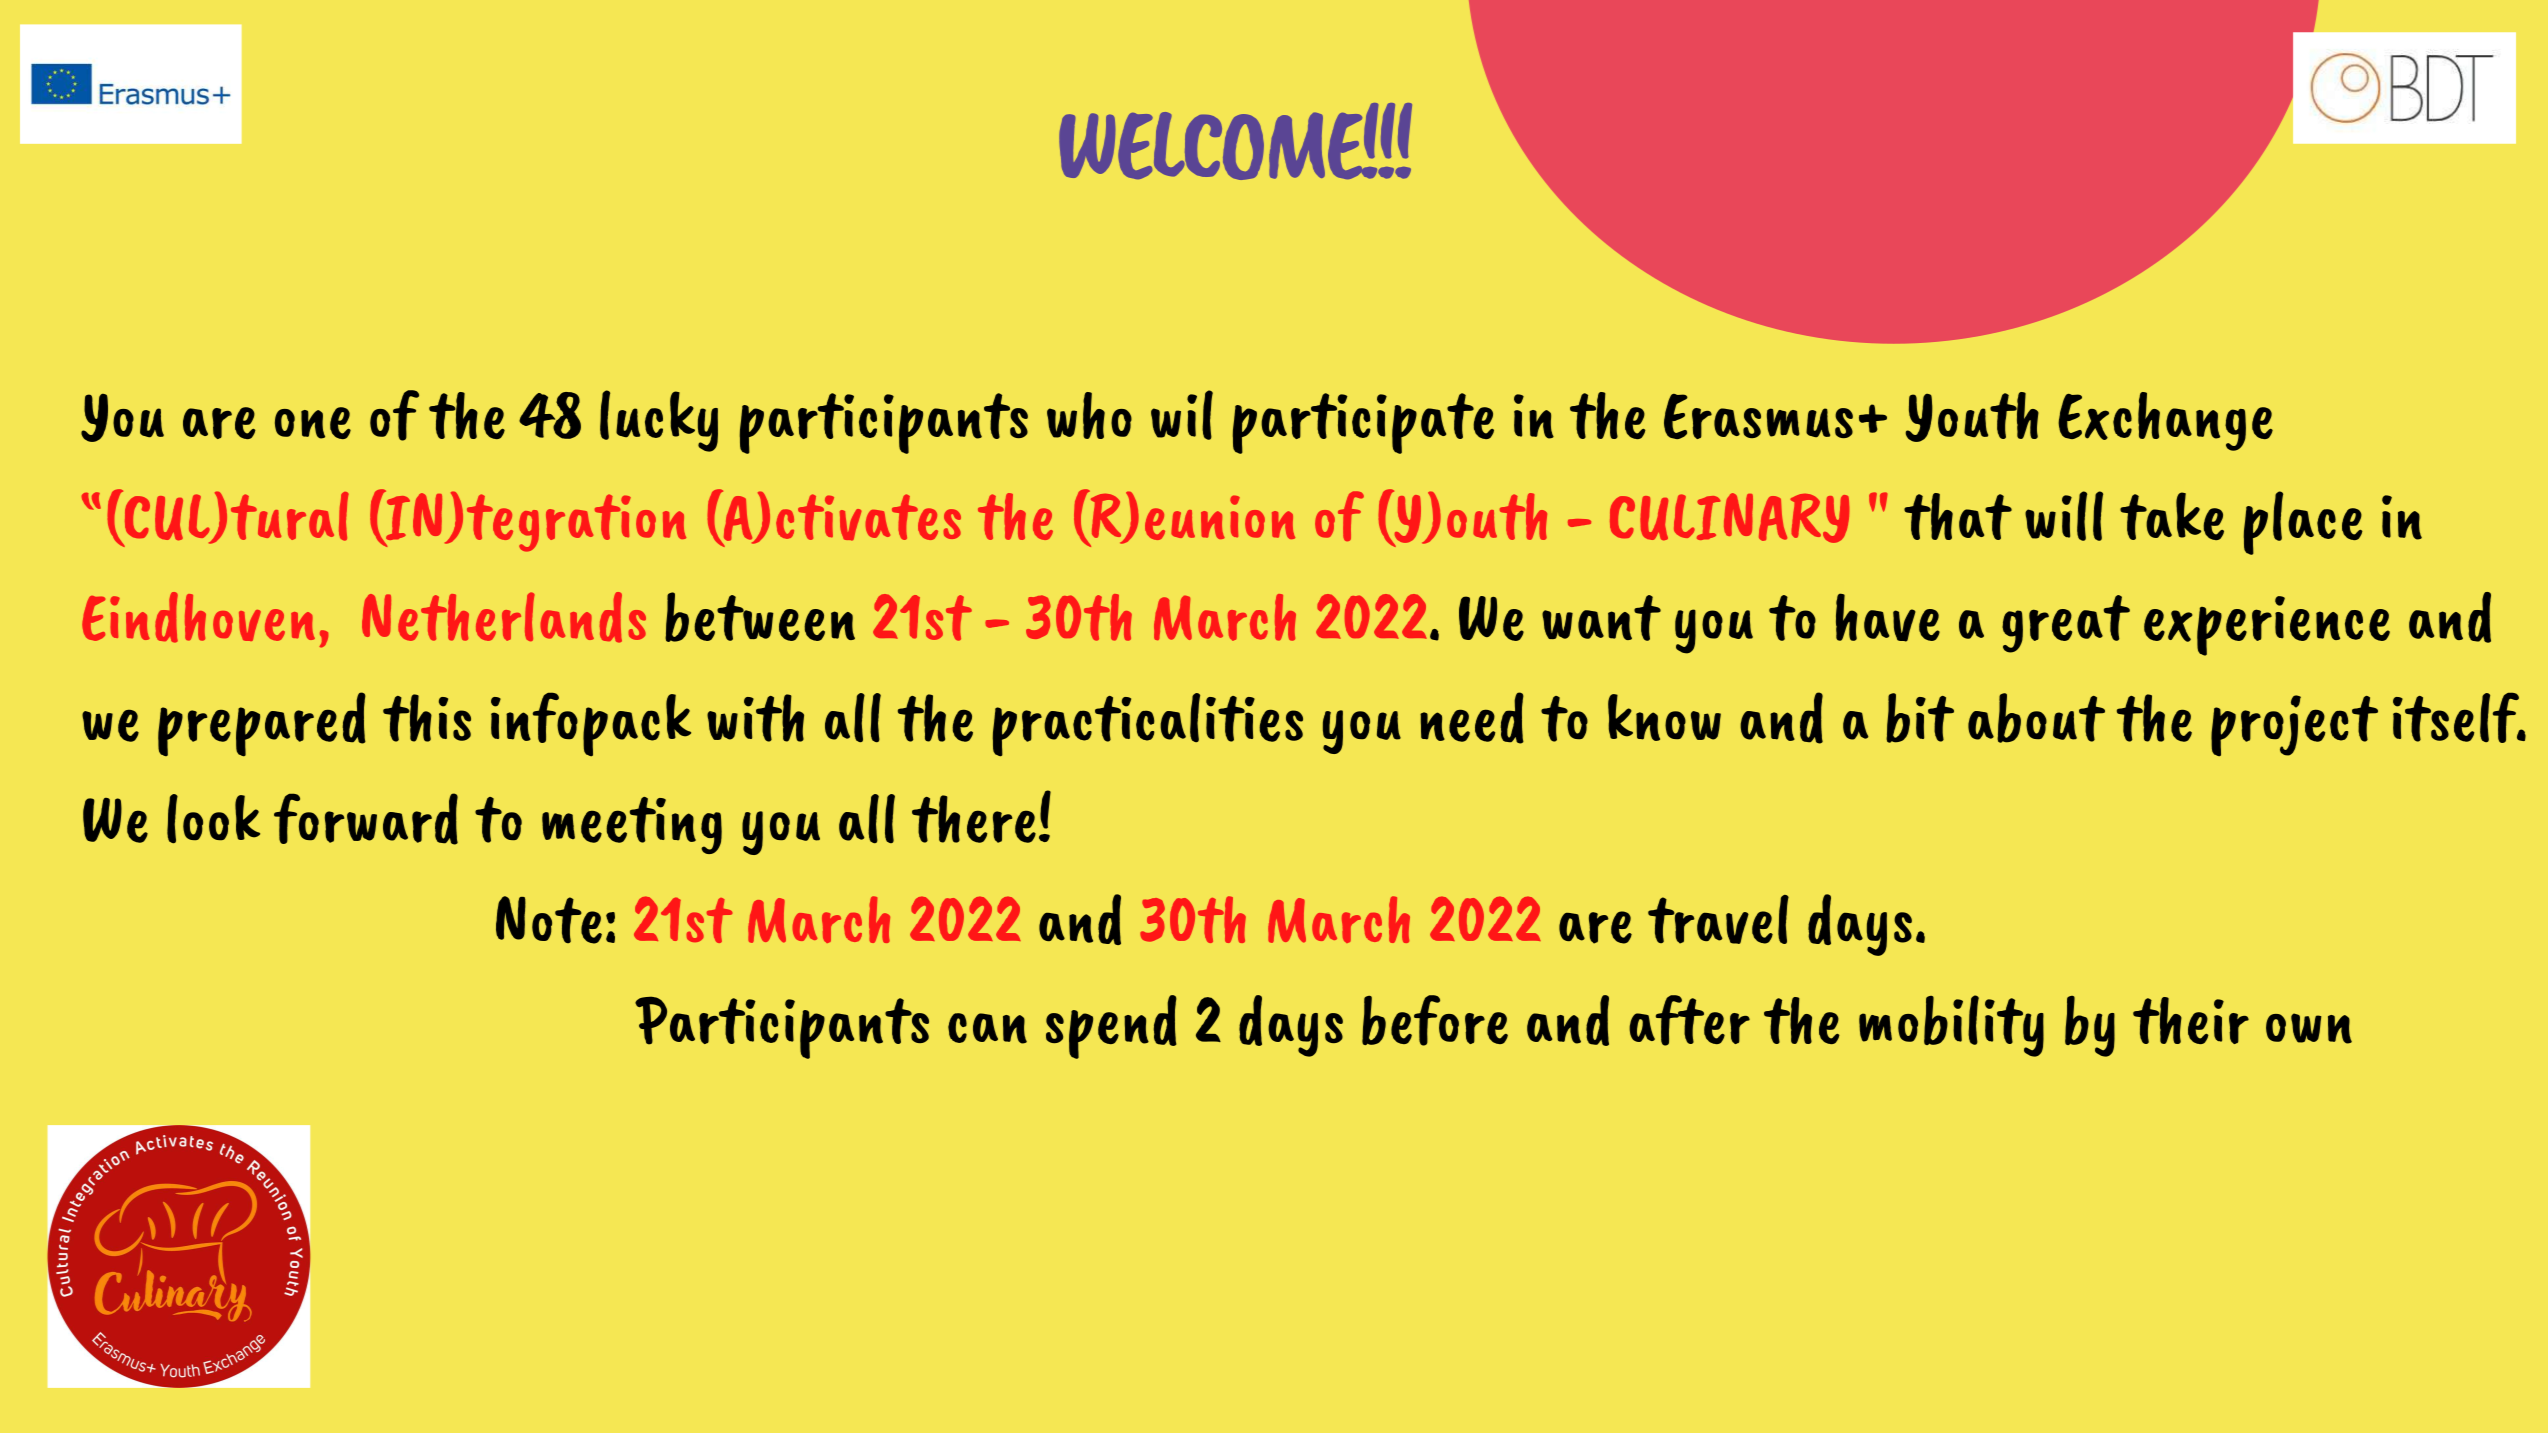  I want to click on great, so click(2066, 624).
